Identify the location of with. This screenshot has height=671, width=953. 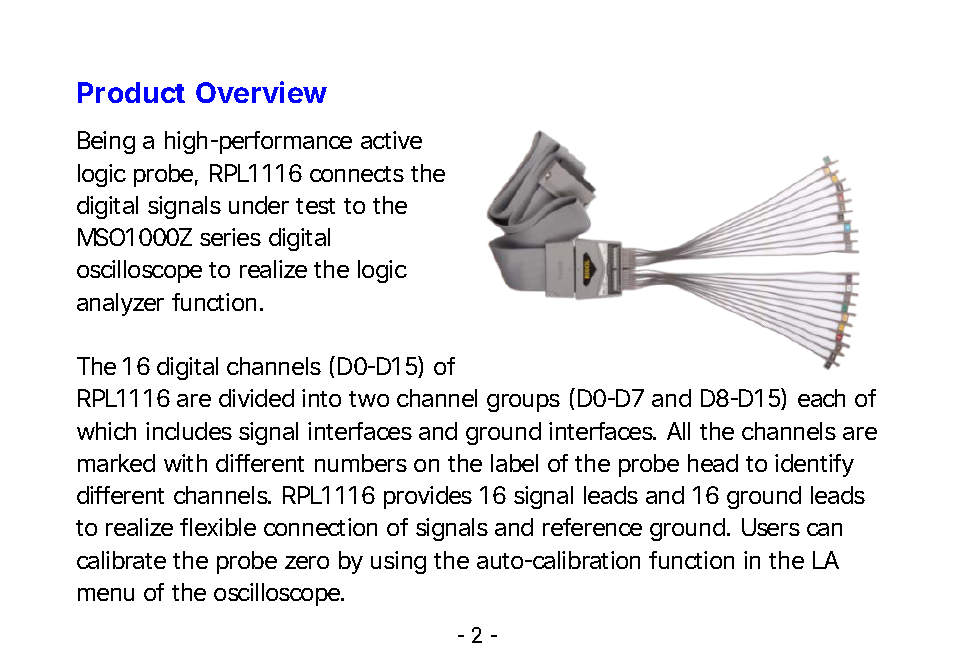
(185, 463).
